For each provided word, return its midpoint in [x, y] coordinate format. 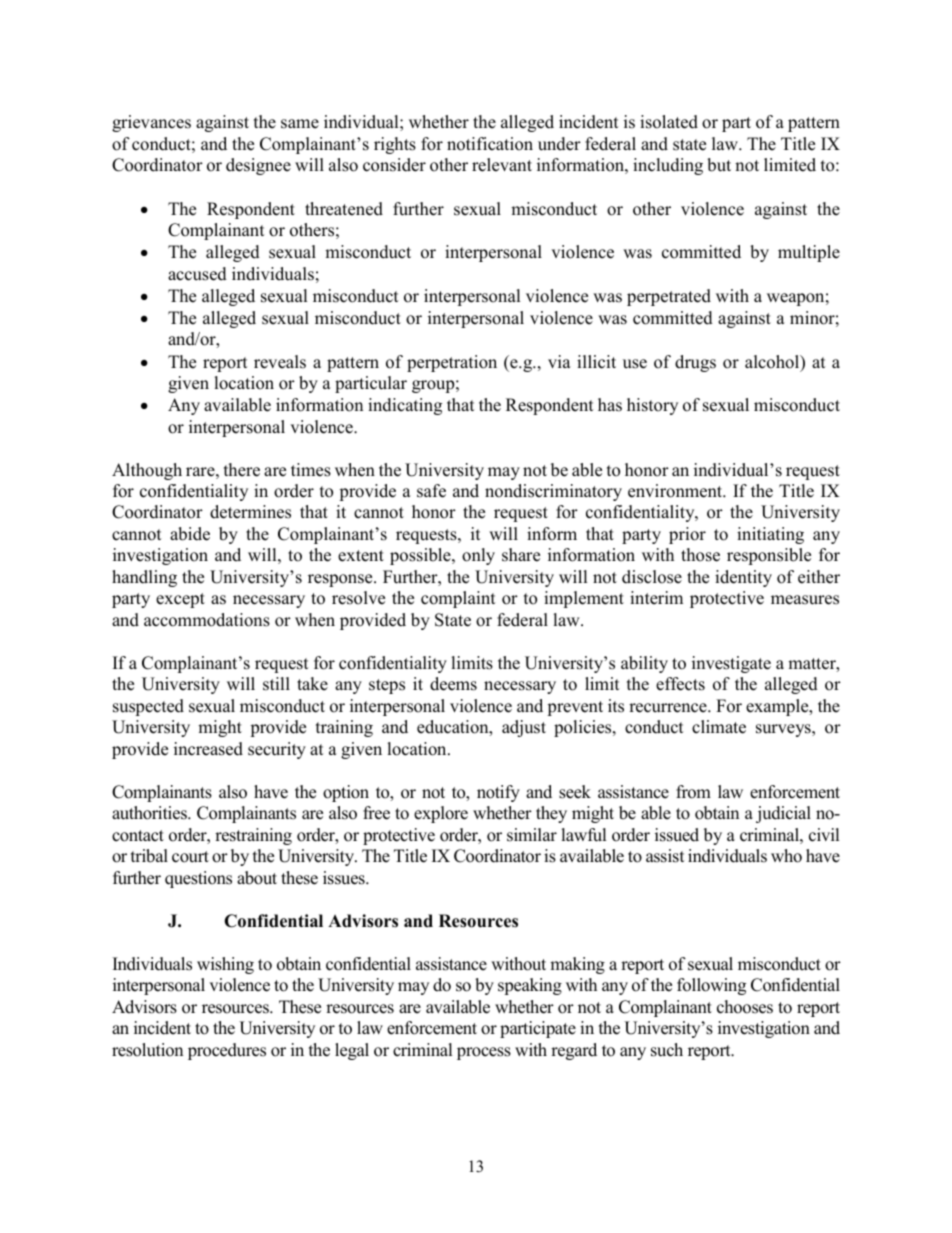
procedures [227, 1051]
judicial [783, 814]
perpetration [452, 363]
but [719, 165]
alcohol [773, 363]
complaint [458, 599]
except [180, 600]
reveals [280, 362]
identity [743, 578]
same [300, 124]
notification [490, 144]
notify [498, 793]
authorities [150, 813]
